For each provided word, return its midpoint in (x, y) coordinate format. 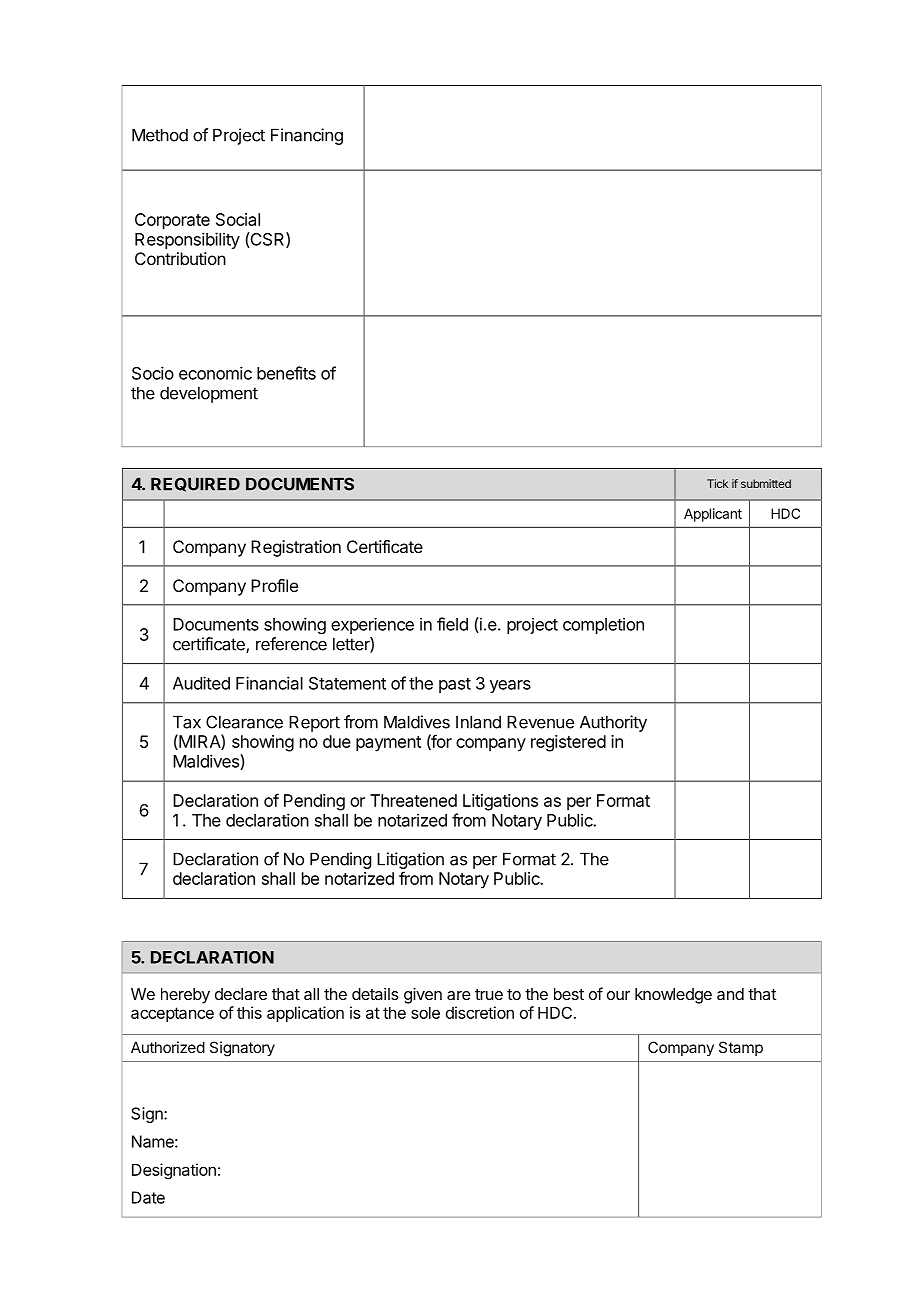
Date (148, 1197)
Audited (201, 683)
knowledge (673, 996)
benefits (286, 373)
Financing (307, 136)
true (489, 994)
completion (603, 626)
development (209, 394)
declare (241, 994)
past (455, 685)
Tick (717, 483)
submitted (766, 483)
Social (238, 219)
